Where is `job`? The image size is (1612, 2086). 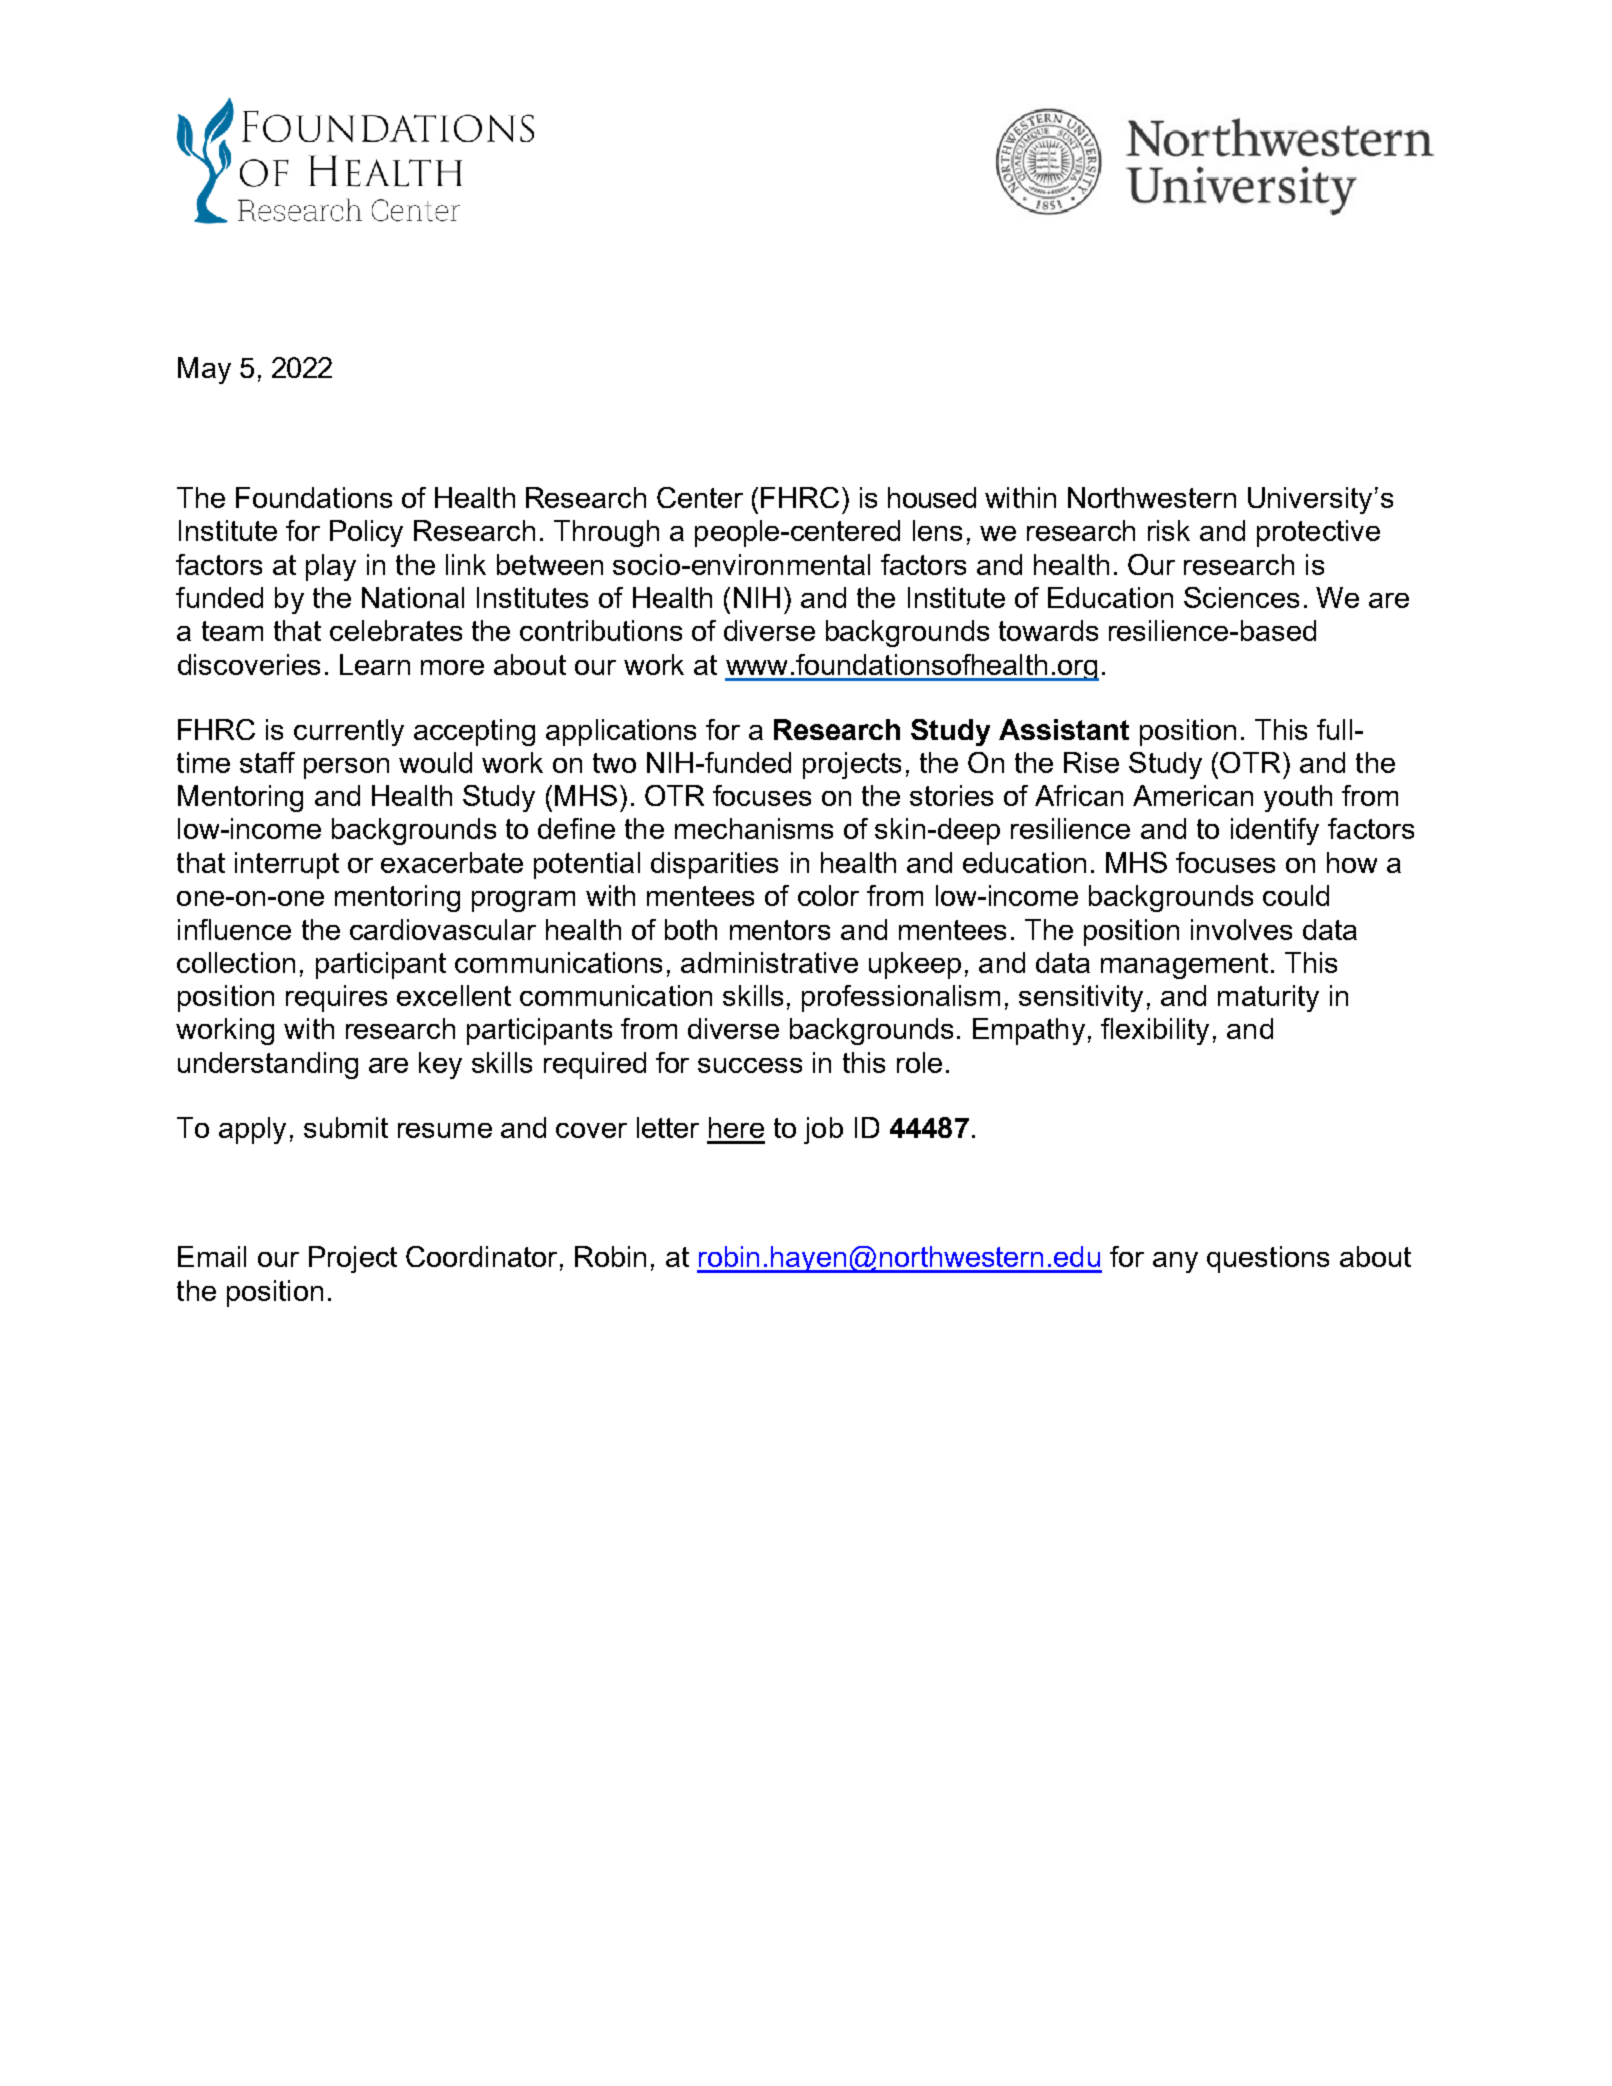 job is located at coordinates (823, 1130).
